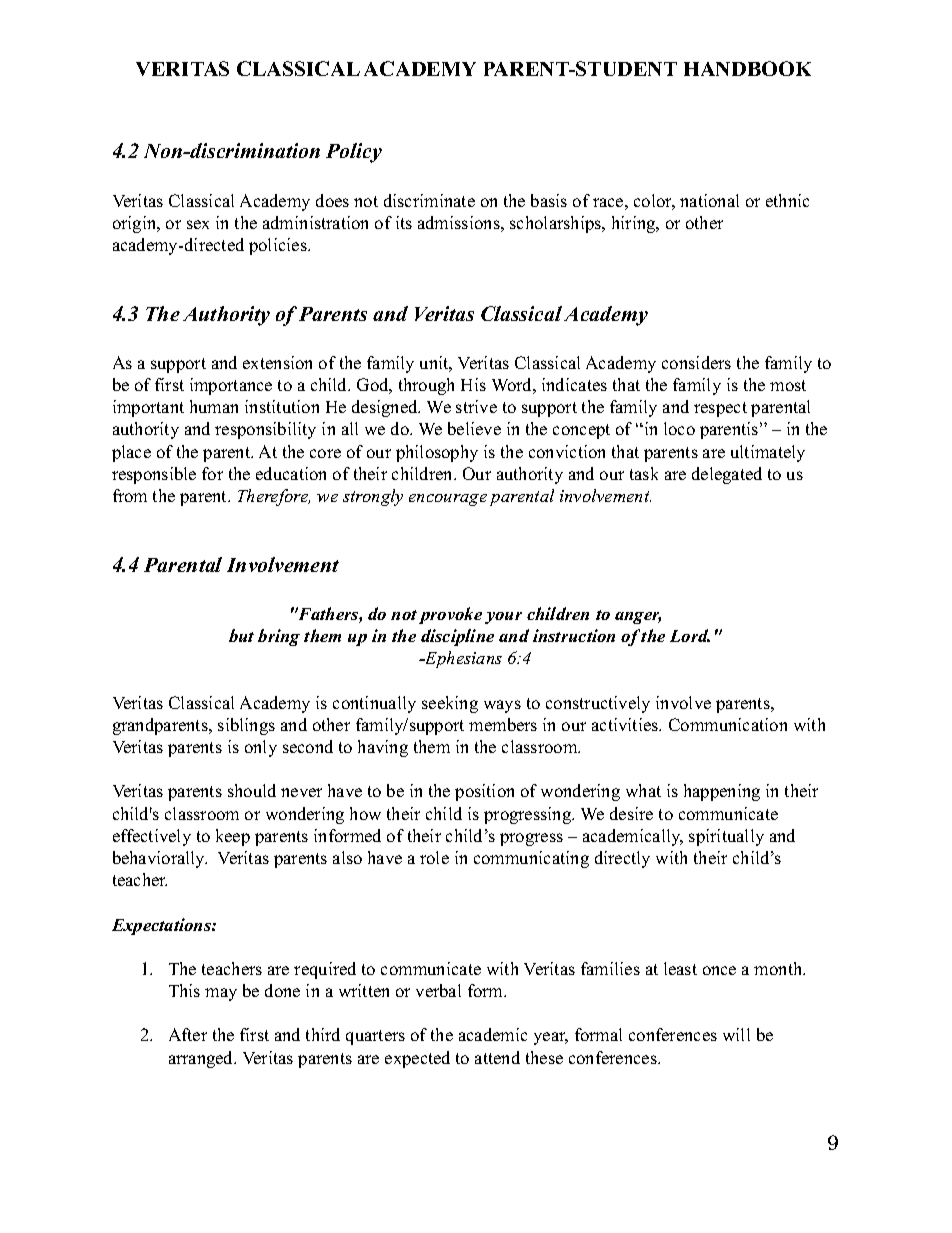 The width and height of the screenshot is (952, 1233). I want to click on should, so click(252, 790).
